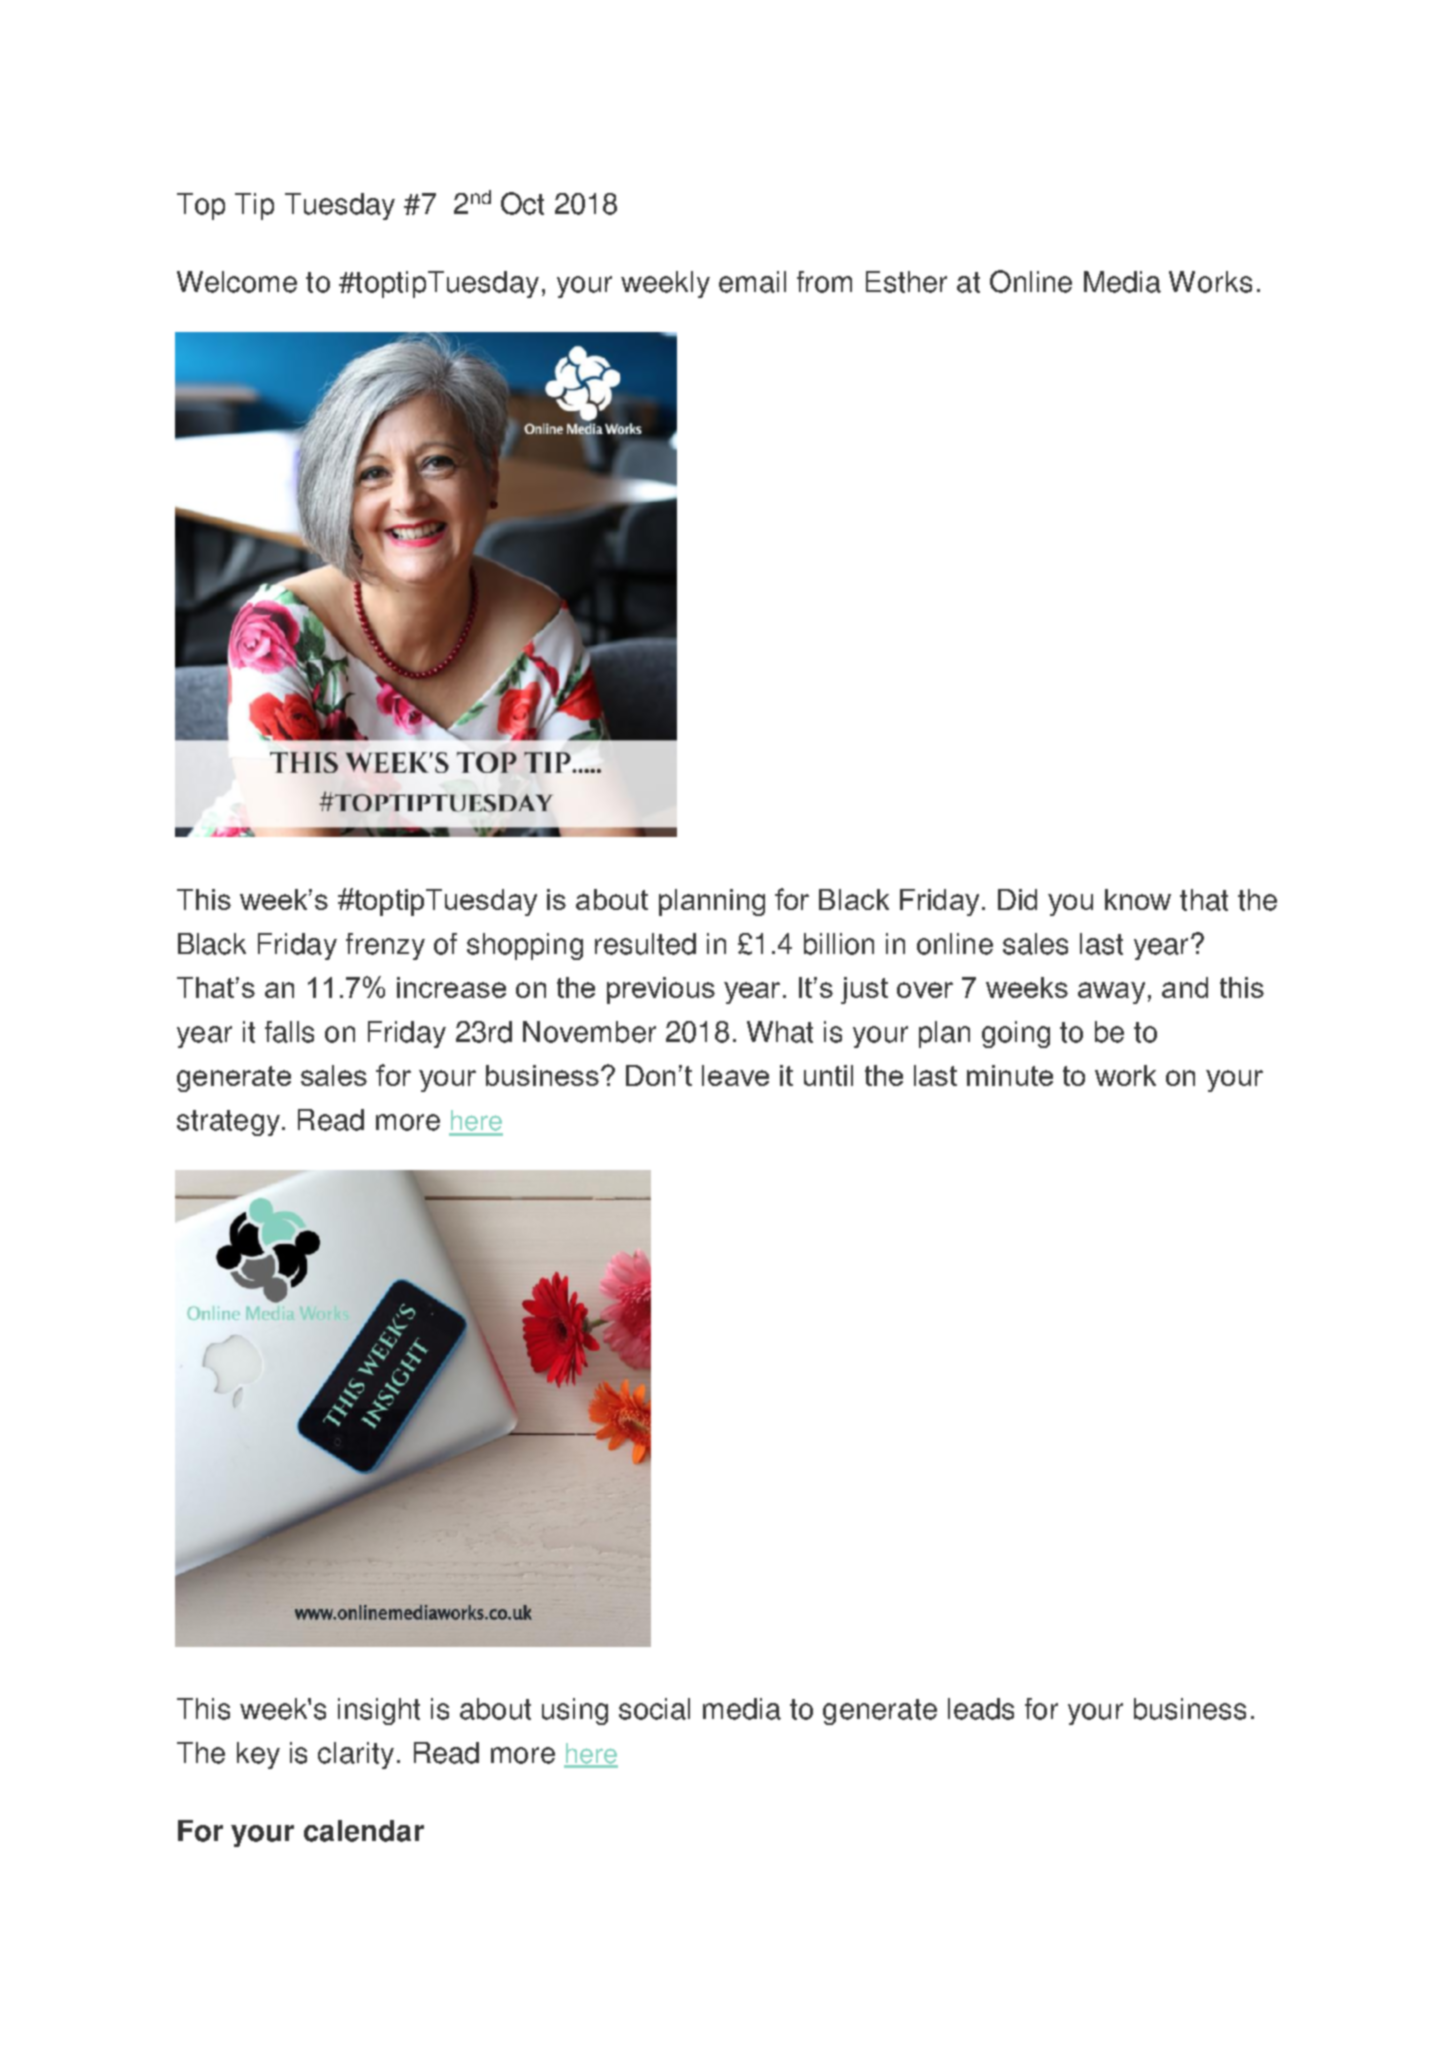  What do you see at coordinates (237, 282) in the document?
I see `Welcome` at bounding box center [237, 282].
